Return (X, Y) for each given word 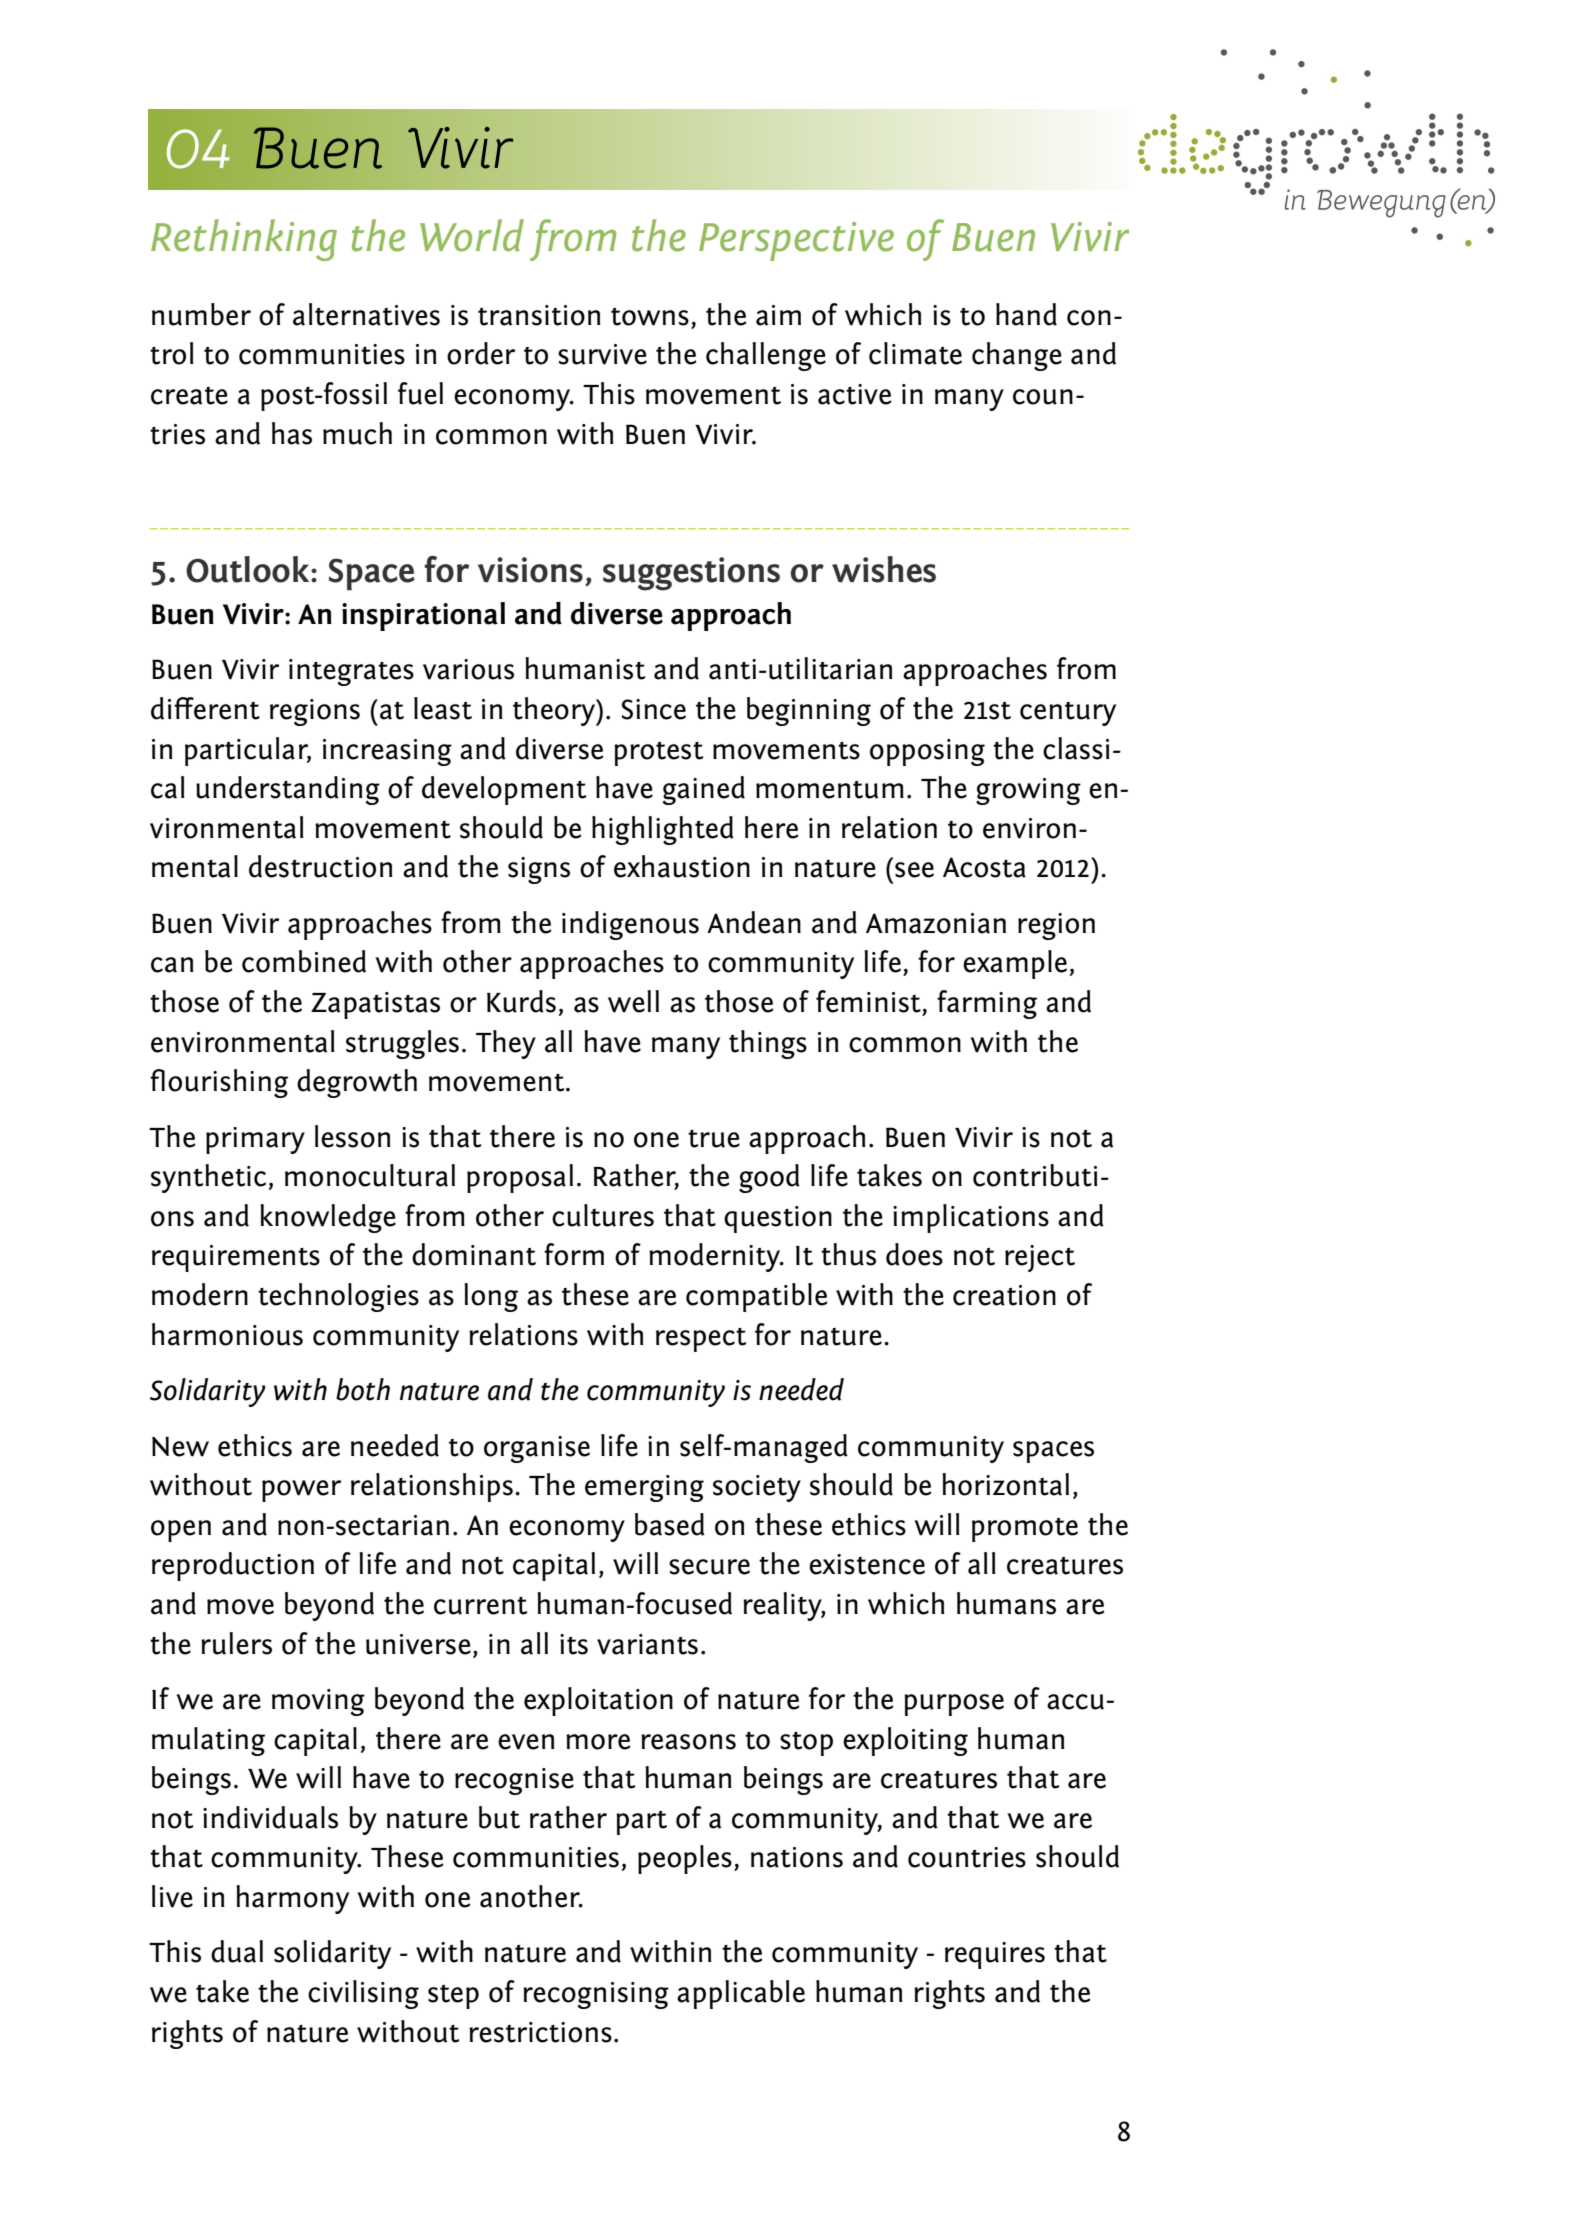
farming (987, 1004)
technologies (338, 1297)
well (633, 1001)
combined (304, 961)
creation (1004, 1295)
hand (1026, 314)
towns (650, 317)
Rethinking (244, 240)
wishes (884, 569)
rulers (236, 1643)
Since (654, 709)
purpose (954, 1705)
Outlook (249, 569)
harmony (292, 1899)
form (574, 1254)
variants (647, 1644)
